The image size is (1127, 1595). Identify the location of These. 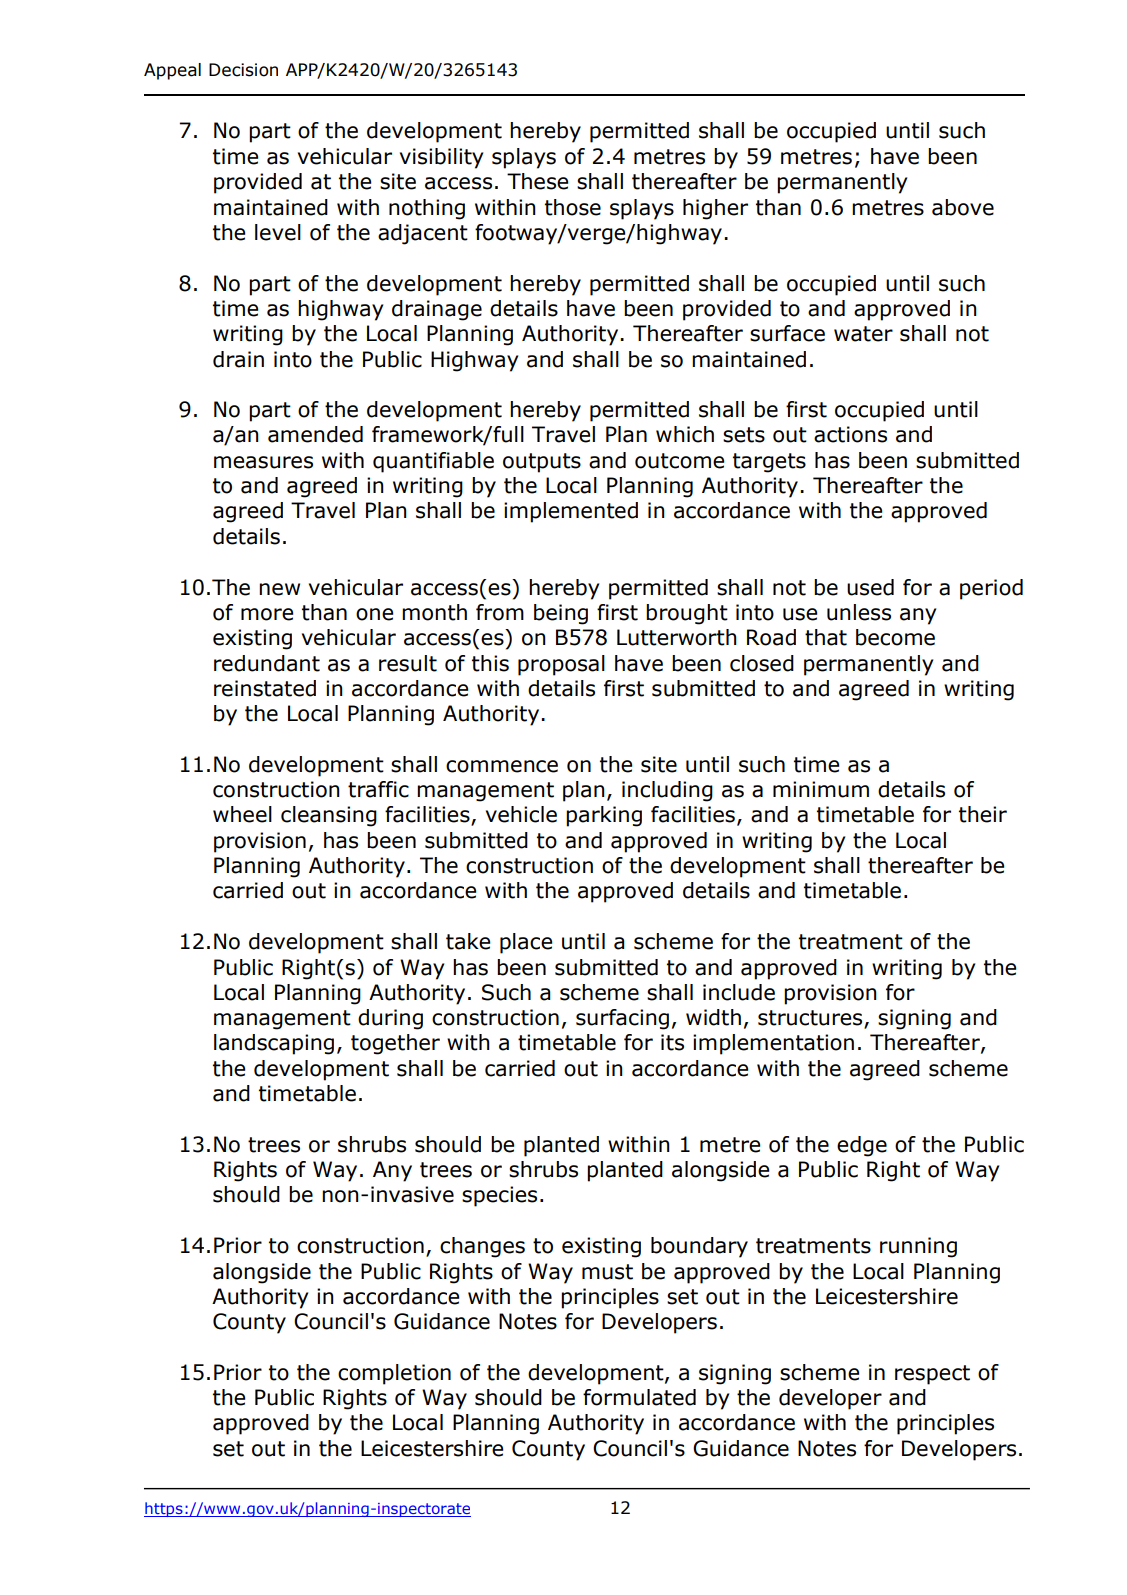
(537, 181).
